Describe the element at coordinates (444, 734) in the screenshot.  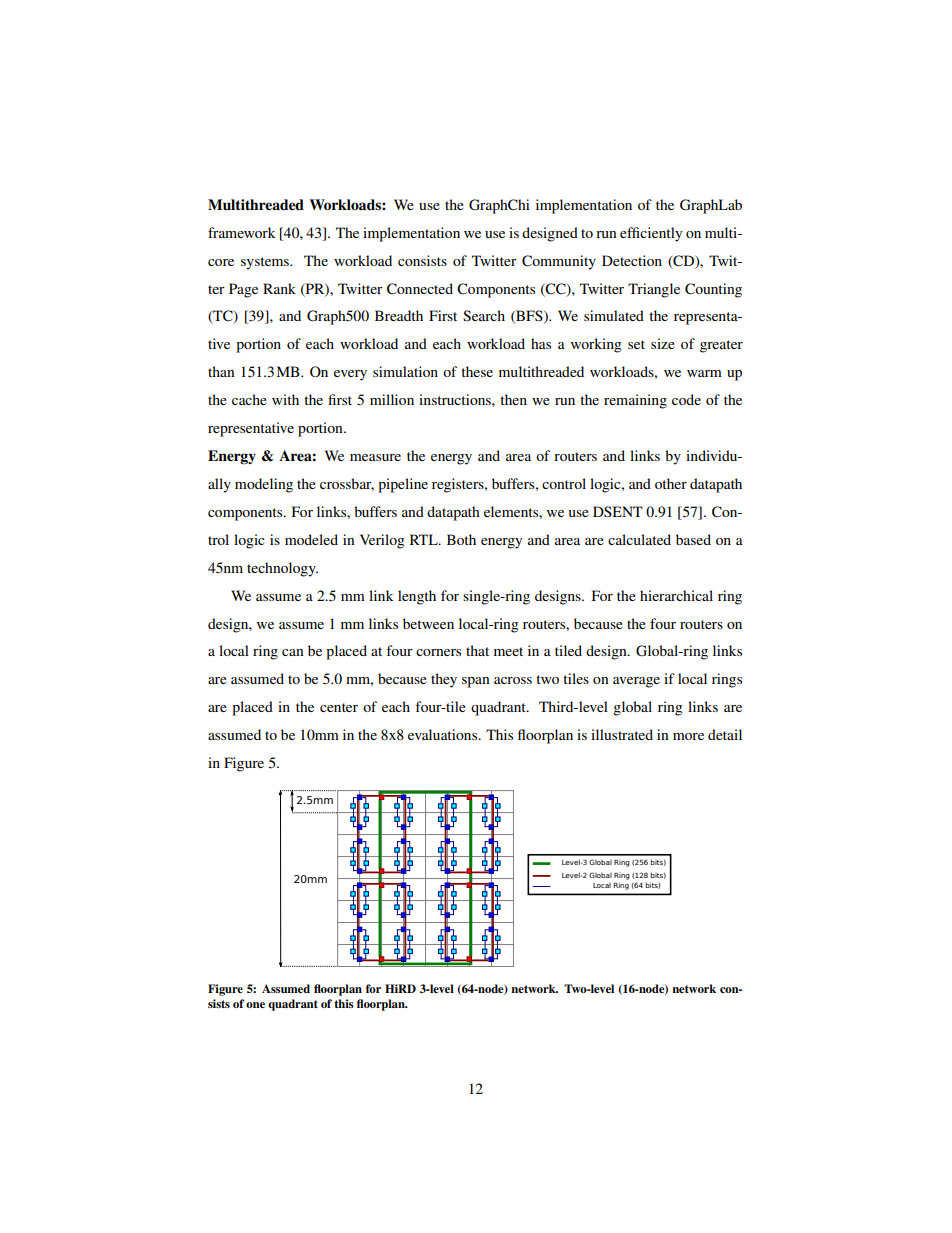
I see `evaluations` at that location.
